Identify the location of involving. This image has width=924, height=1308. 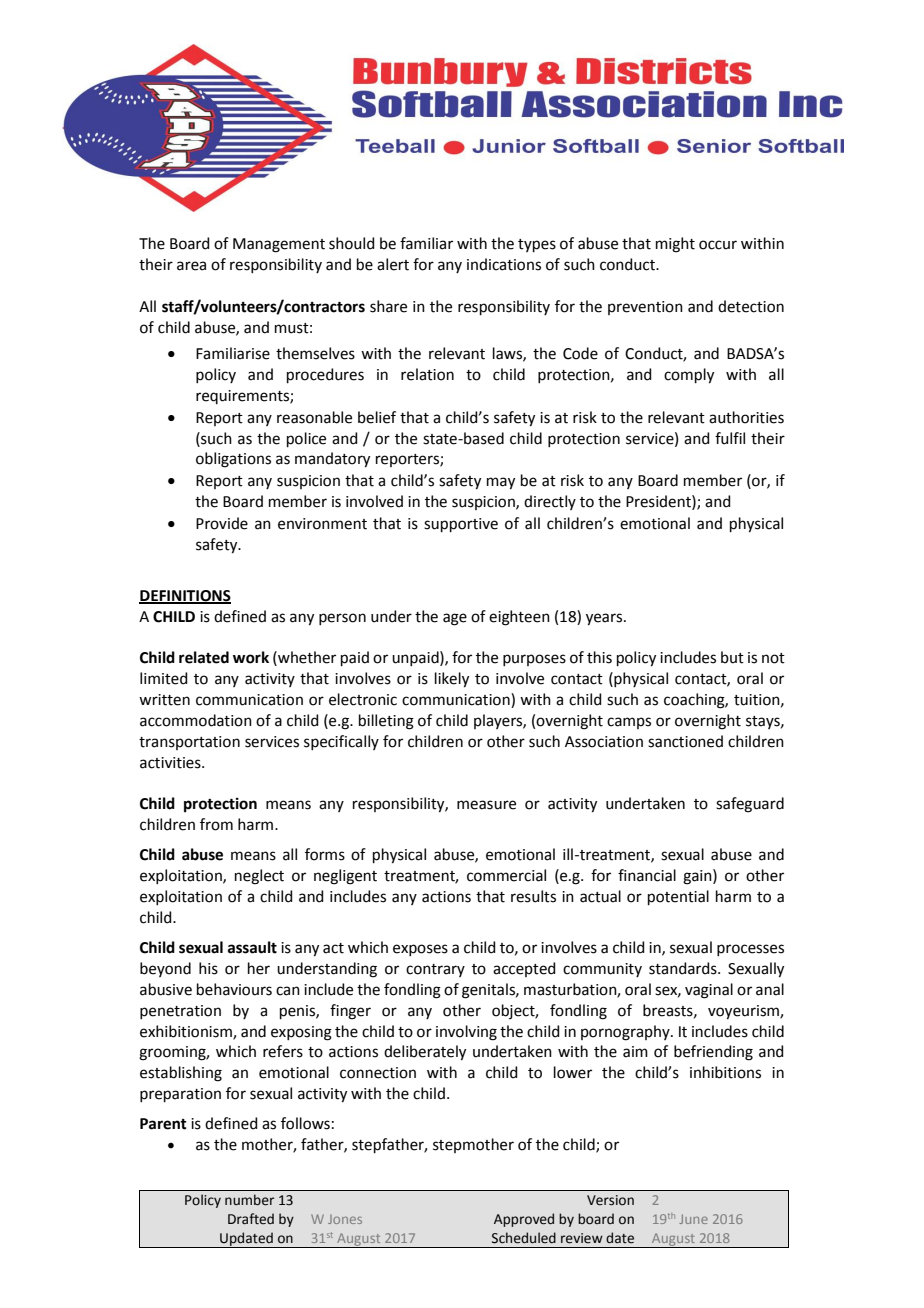
(466, 1033).
